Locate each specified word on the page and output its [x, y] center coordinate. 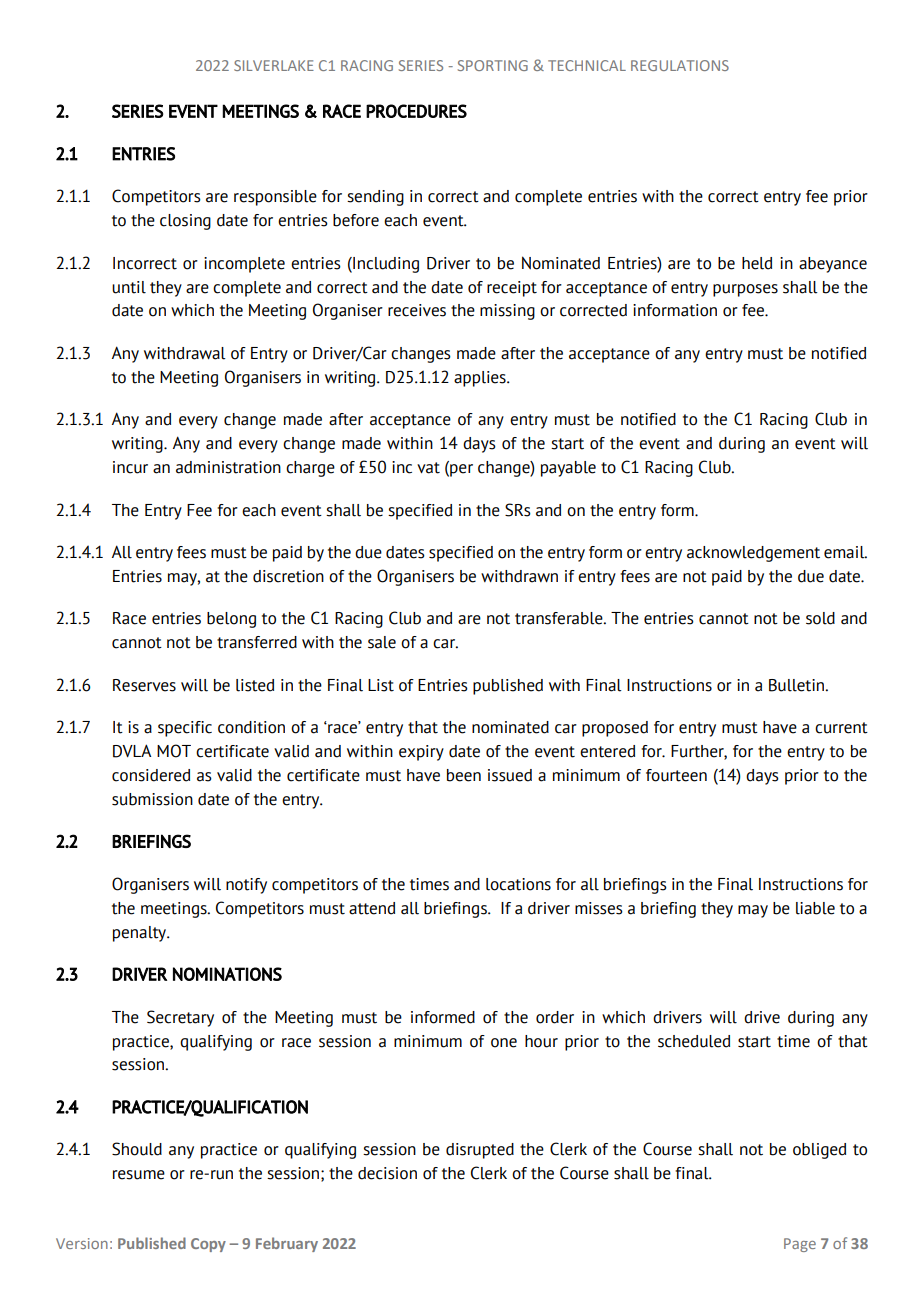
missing [507, 312]
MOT [174, 751]
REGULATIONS [680, 65]
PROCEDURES [416, 111]
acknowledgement [753, 554]
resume [139, 1175]
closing [185, 222]
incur [130, 467]
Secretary [180, 1018]
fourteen [676, 775]
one [504, 1043]
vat [428, 468]
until [129, 287]
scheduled [694, 1041]
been [464, 775]
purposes [745, 290]
